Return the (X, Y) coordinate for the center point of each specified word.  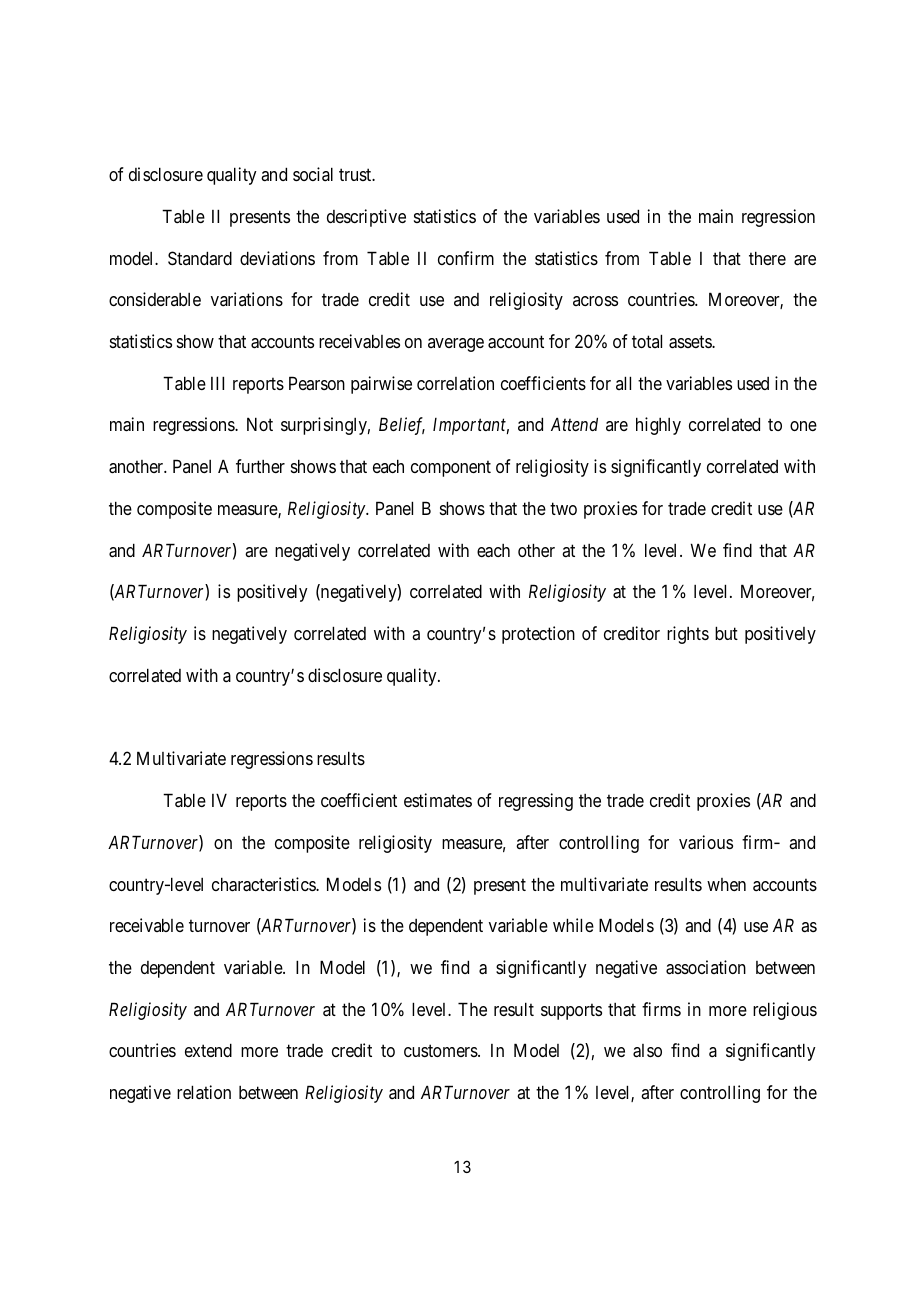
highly (658, 426)
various (706, 842)
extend (208, 1050)
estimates (438, 800)
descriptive (366, 218)
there (767, 258)
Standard (200, 258)
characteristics (264, 884)
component (451, 469)
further (260, 466)
